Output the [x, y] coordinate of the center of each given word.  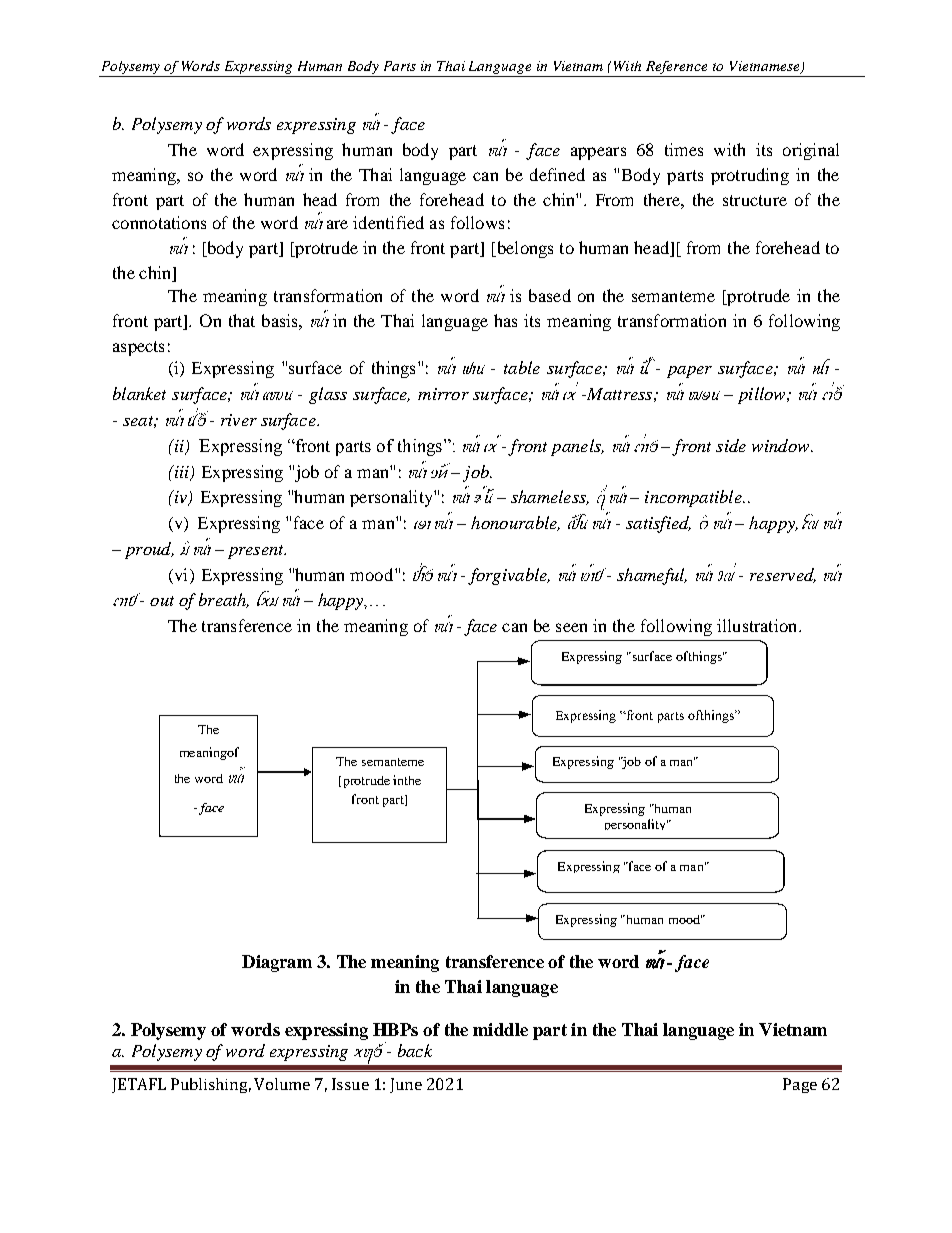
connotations [159, 222]
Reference [676, 67]
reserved [783, 575]
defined [557, 174]
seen [571, 627]
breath [224, 600]
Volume [282, 1084]
